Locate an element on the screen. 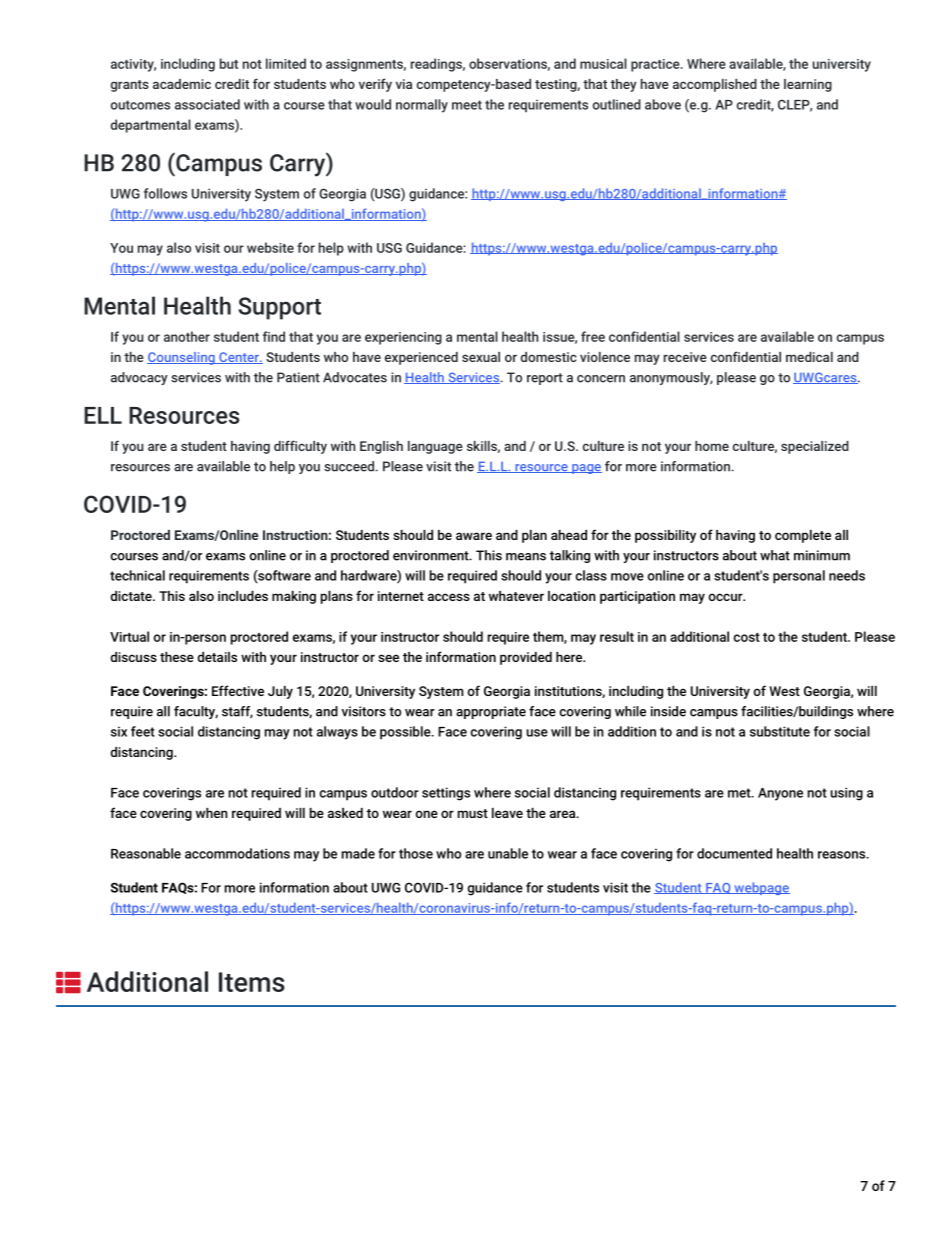  Items is located at coordinates (252, 982).
